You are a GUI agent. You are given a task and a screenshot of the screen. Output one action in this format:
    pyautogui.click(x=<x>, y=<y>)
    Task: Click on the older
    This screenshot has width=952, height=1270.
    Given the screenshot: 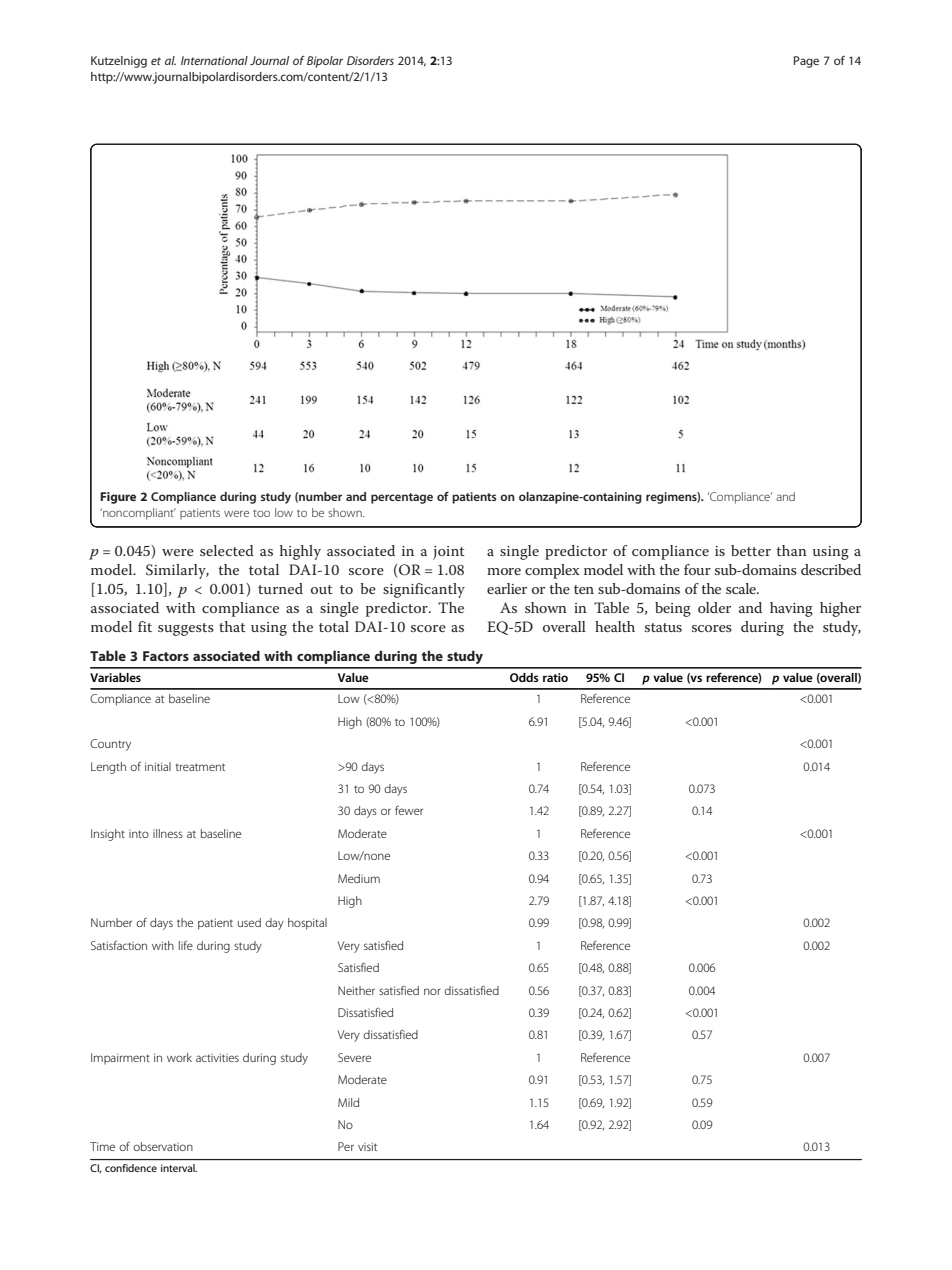 What is the action you would take?
    pyautogui.click(x=714, y=607)
